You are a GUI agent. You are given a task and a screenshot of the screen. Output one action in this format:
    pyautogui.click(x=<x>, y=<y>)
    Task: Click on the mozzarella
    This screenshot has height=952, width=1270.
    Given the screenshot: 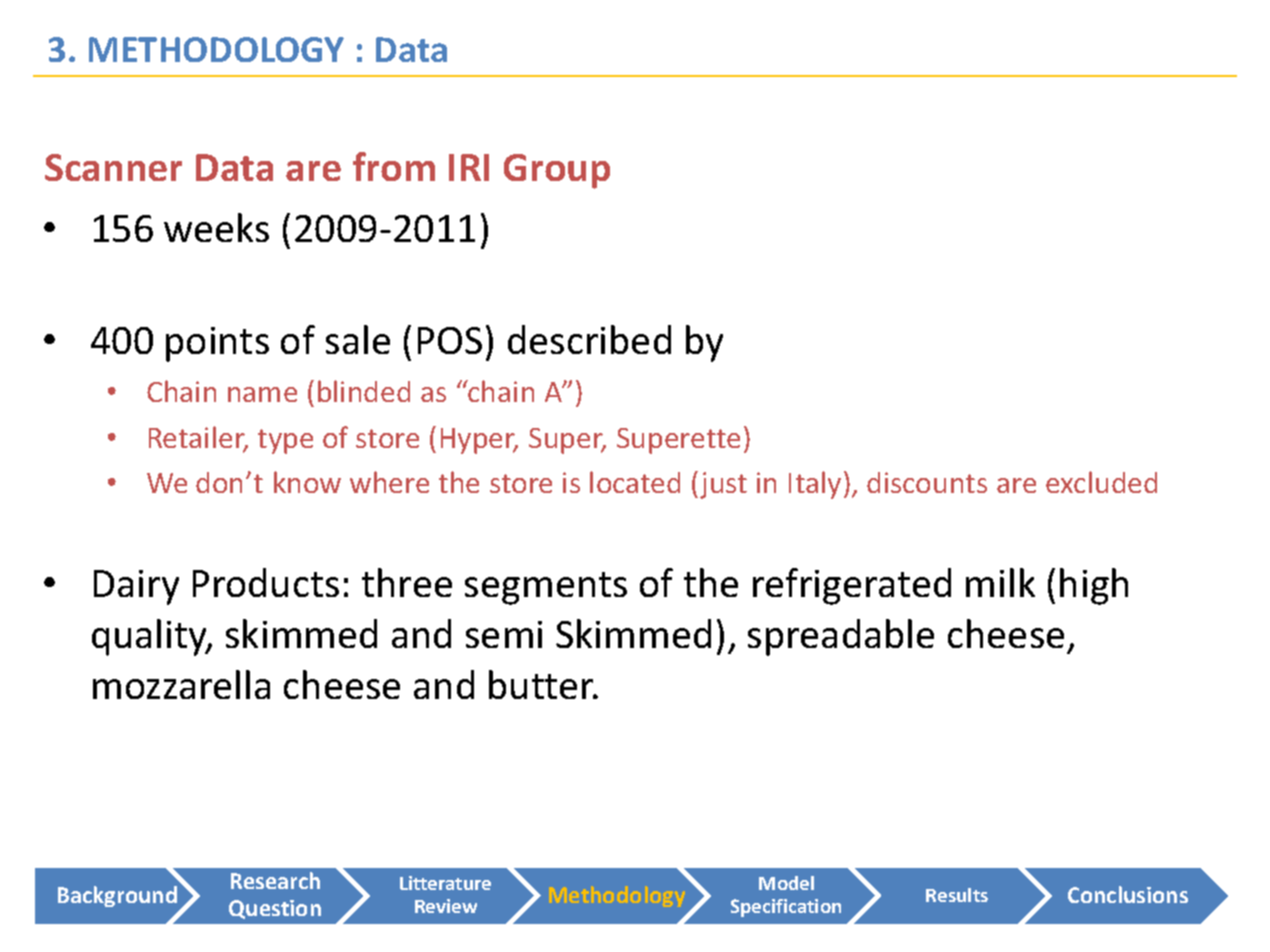 What is the action you would take?
    pyautogui.click(x=181, y=684)
